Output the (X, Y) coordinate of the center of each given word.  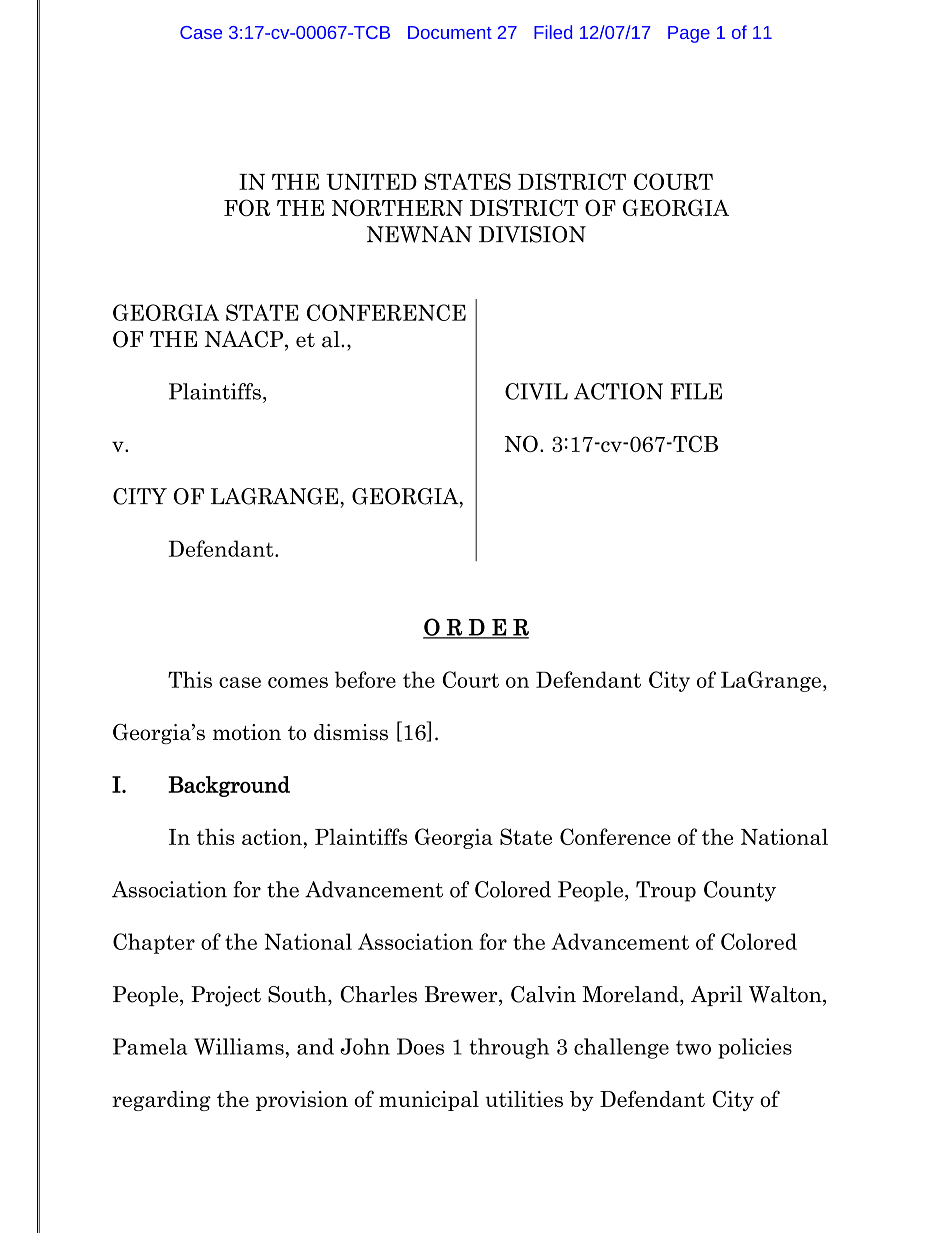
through (509, 1048)
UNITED (371, 182)
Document (450, 32)
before (365, 679)
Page (689, 34)
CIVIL (536, 391)
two (693, 1047)
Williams (239, 1046)
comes (298, 682)
